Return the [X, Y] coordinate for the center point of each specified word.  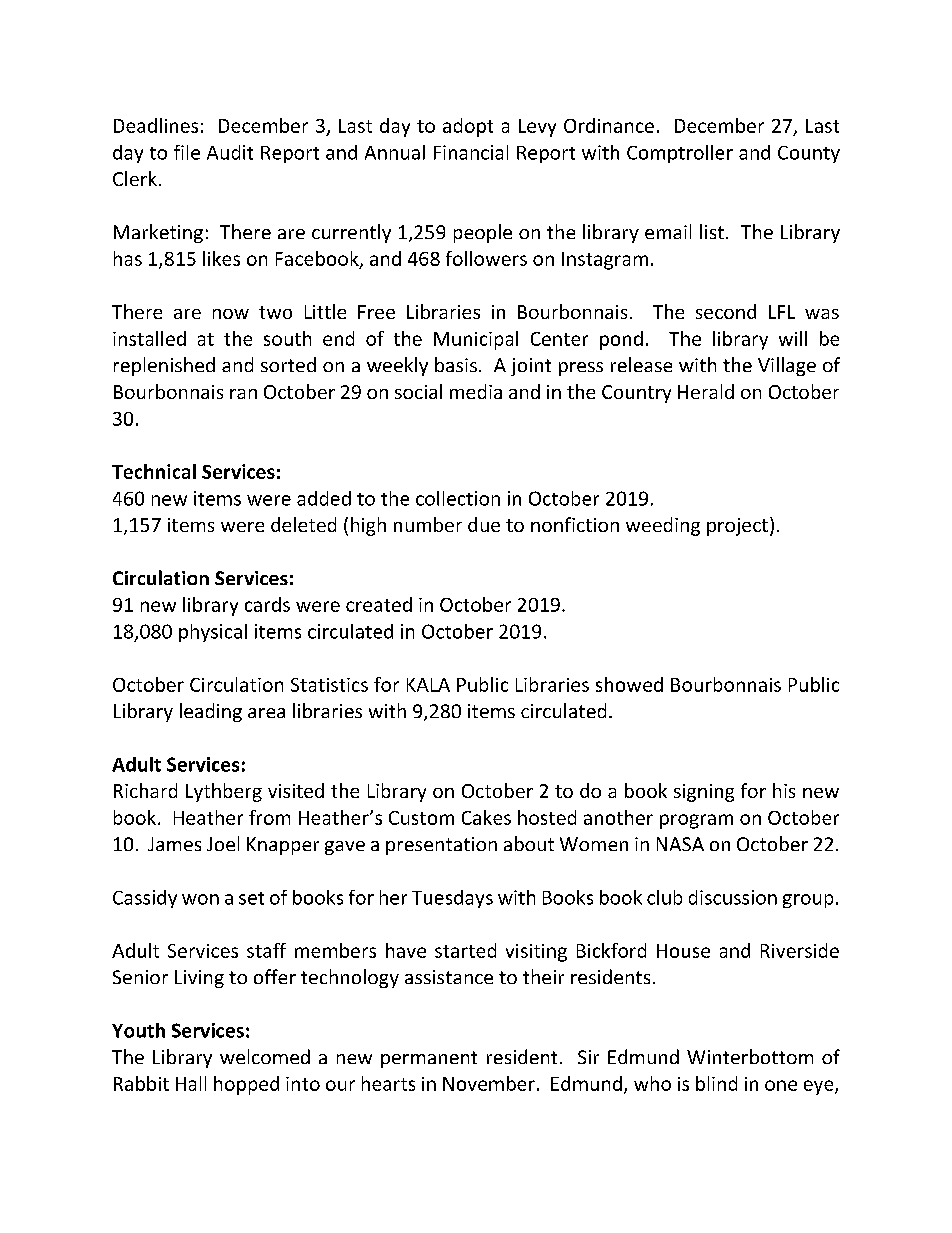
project [737, 527]
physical [213, 633]
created [379, 604]
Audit [230, 152]
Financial [471, 152]
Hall [191, 1083]
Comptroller [680, 154]
